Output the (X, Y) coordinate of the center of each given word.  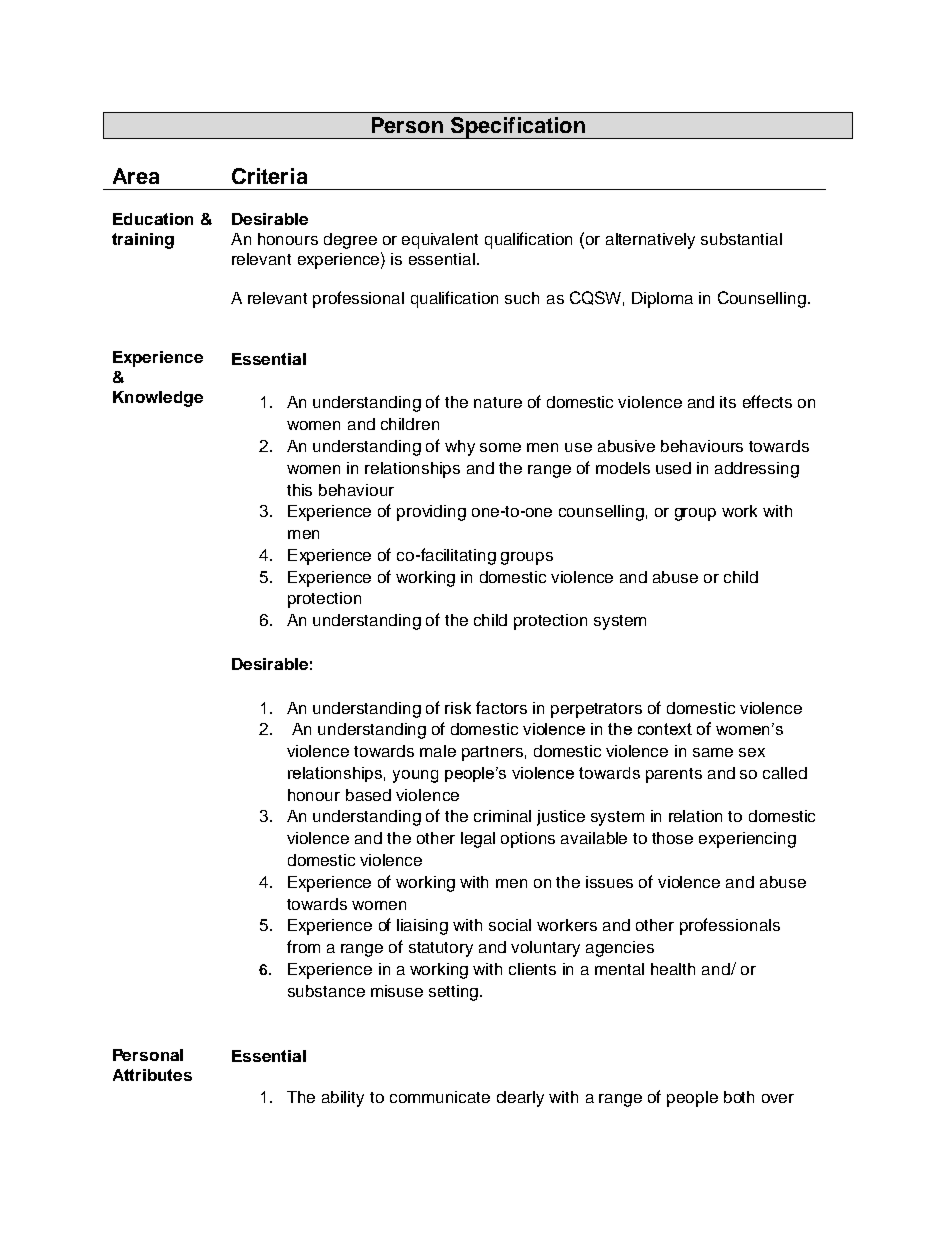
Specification (518, 128)
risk (458, 708)
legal (478, 840)
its (728, 402)
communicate (440, 1097)
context (665, 729)
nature (498, 402)
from (303, 946)
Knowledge (158, 399)
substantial (741, 239)
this (299, 490)
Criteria (269, 176)
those (672, 838)
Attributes (152, 1075)
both (739, 1097)
